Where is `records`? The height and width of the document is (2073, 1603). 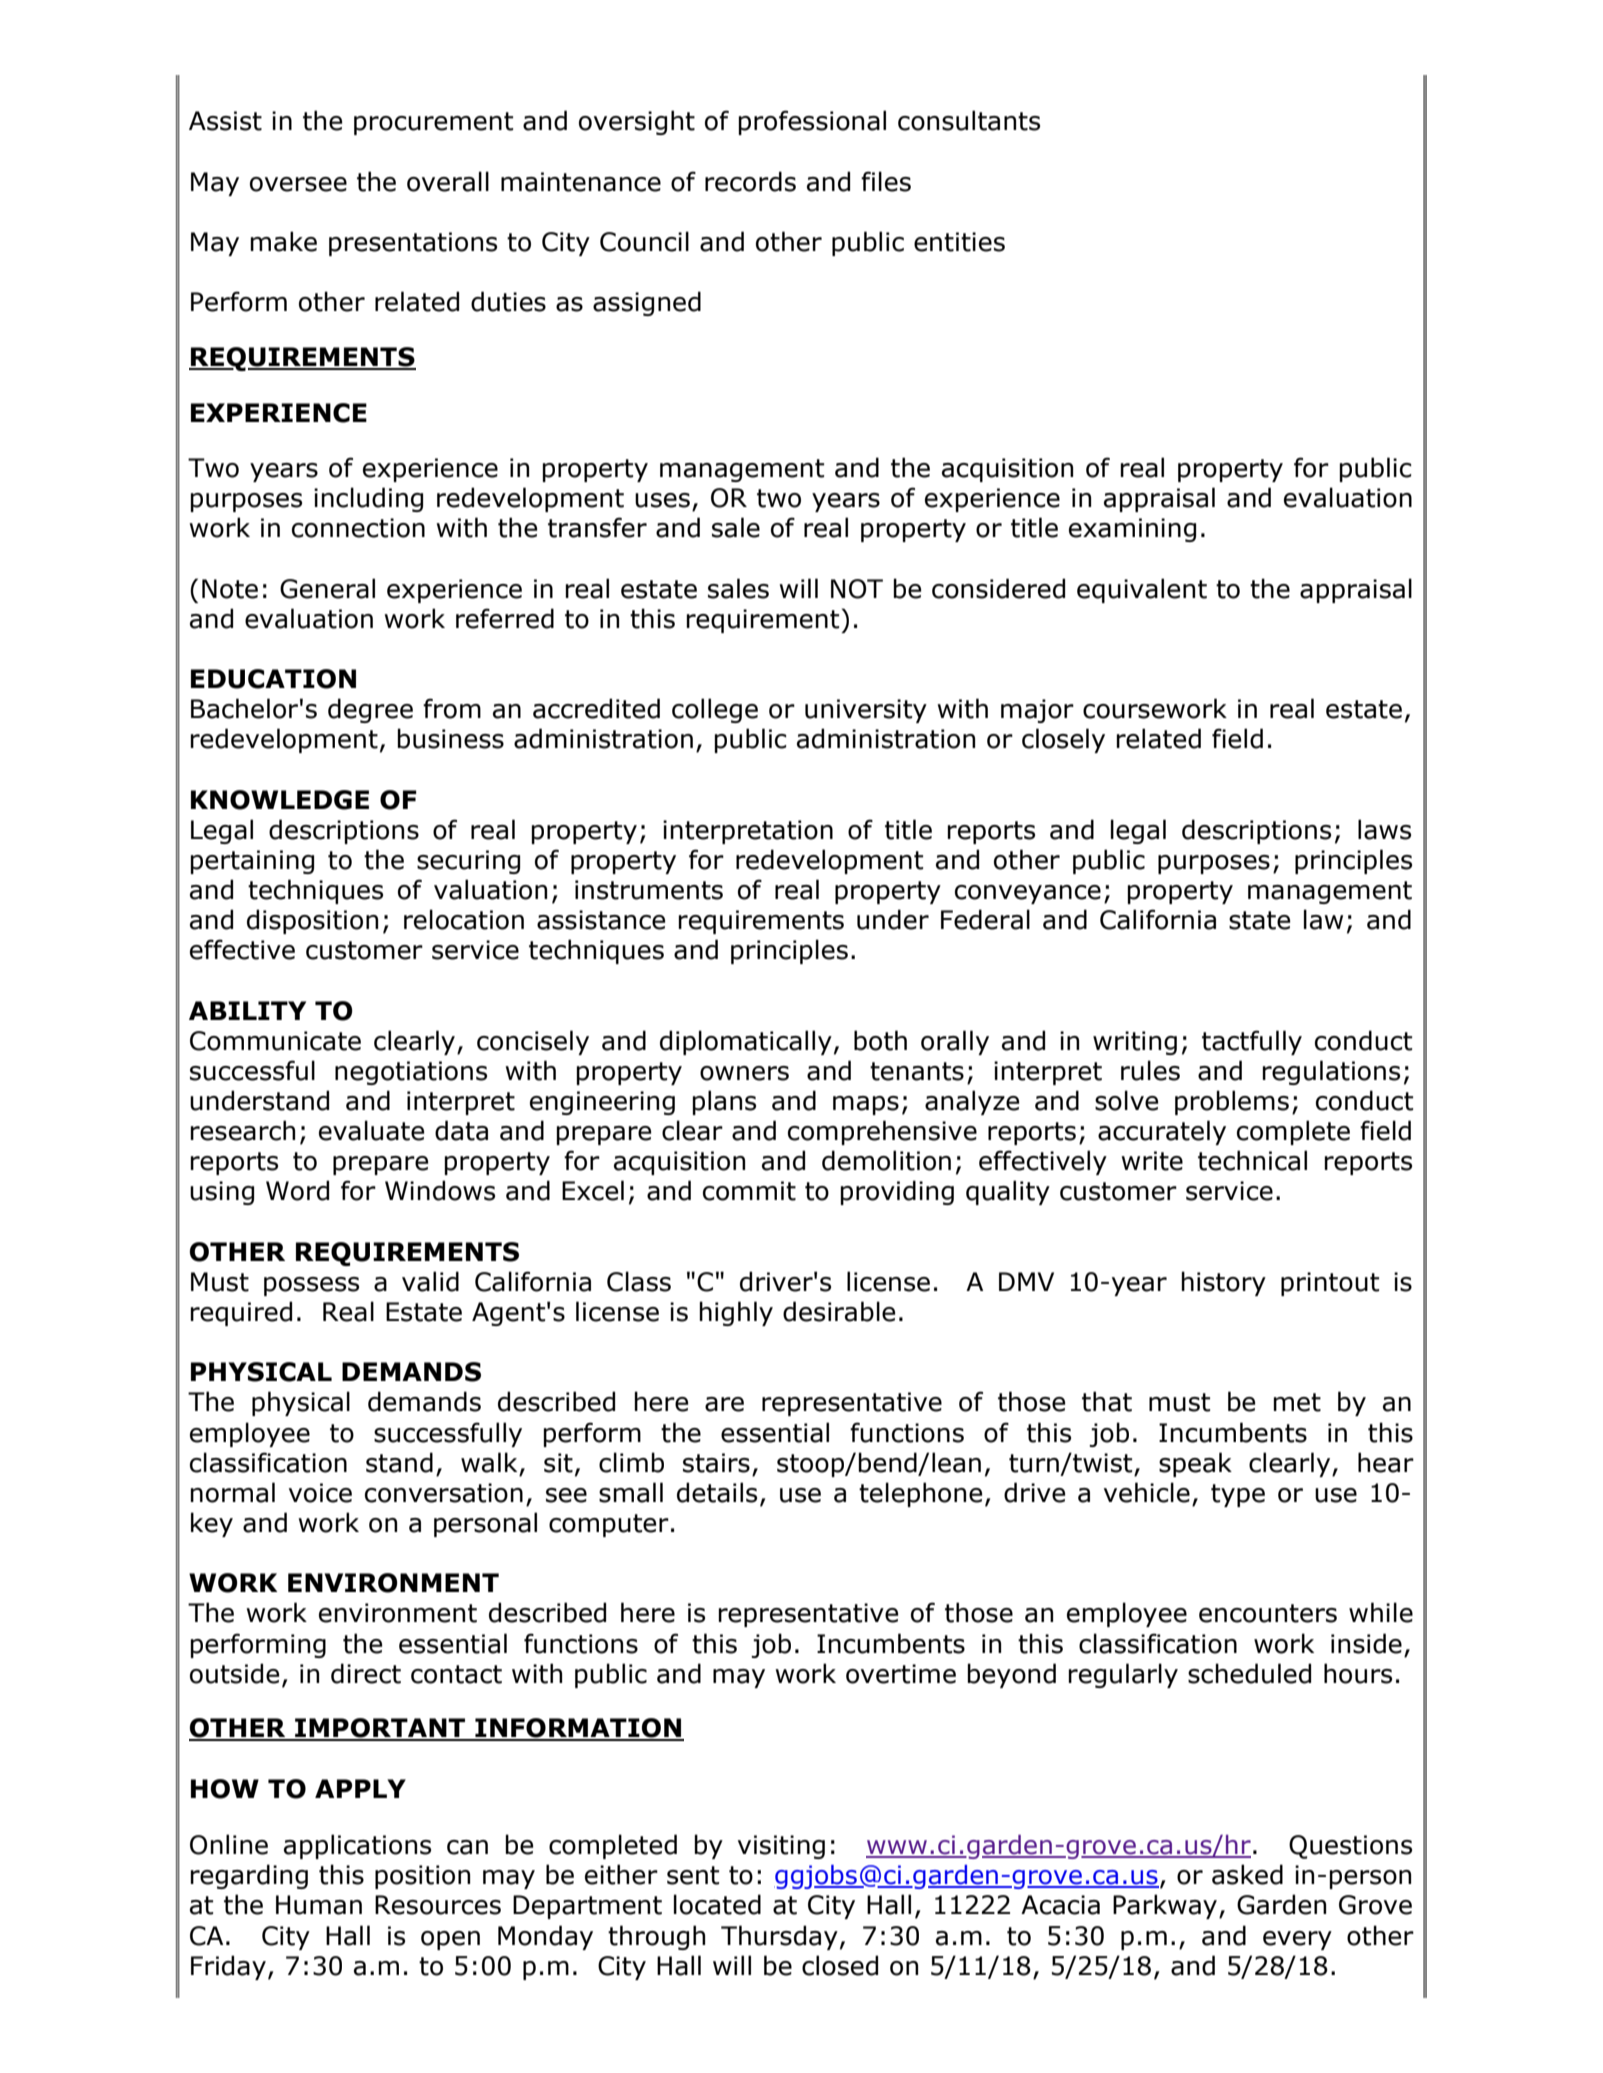
records is located at coordinates (750, 181).
